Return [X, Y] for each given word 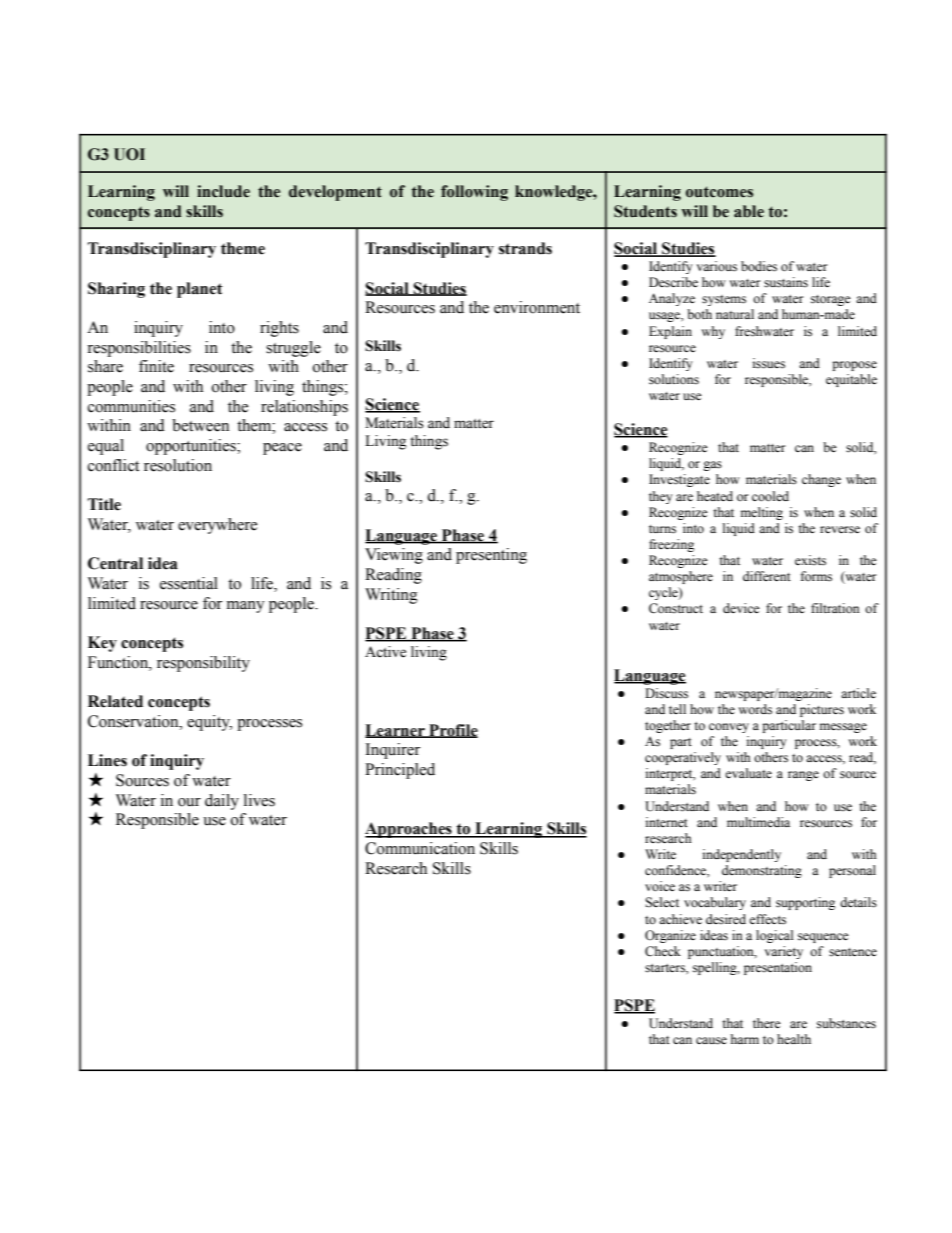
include [223, 191]
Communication [420, 848]
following [474, 193]
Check [663, 951]
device [741, 608]
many [246, 607]
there [767, 1023]
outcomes [719, 192]
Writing [391, 596]
